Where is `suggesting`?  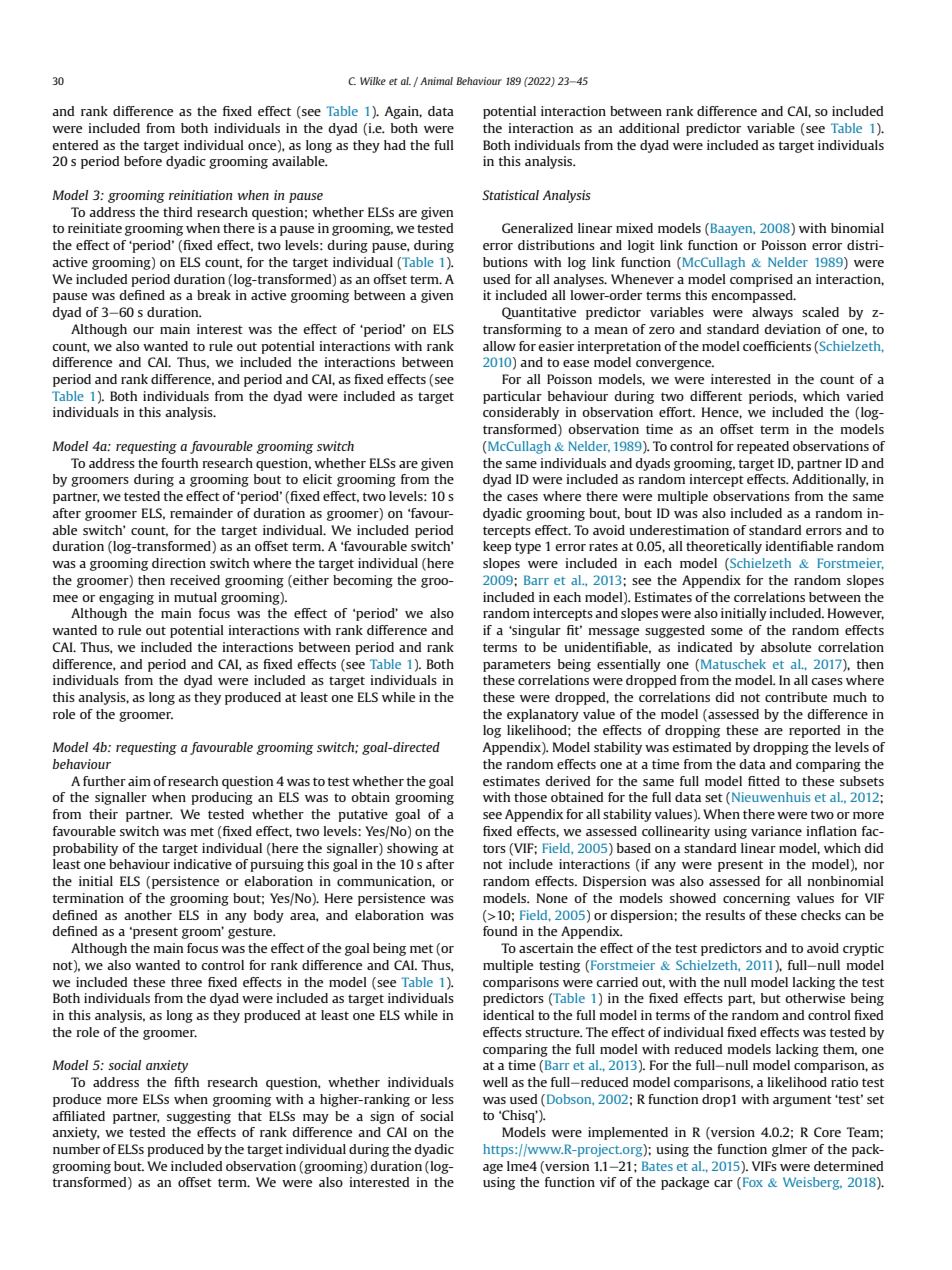
suggesting is located at coordinates (199, 1117).
